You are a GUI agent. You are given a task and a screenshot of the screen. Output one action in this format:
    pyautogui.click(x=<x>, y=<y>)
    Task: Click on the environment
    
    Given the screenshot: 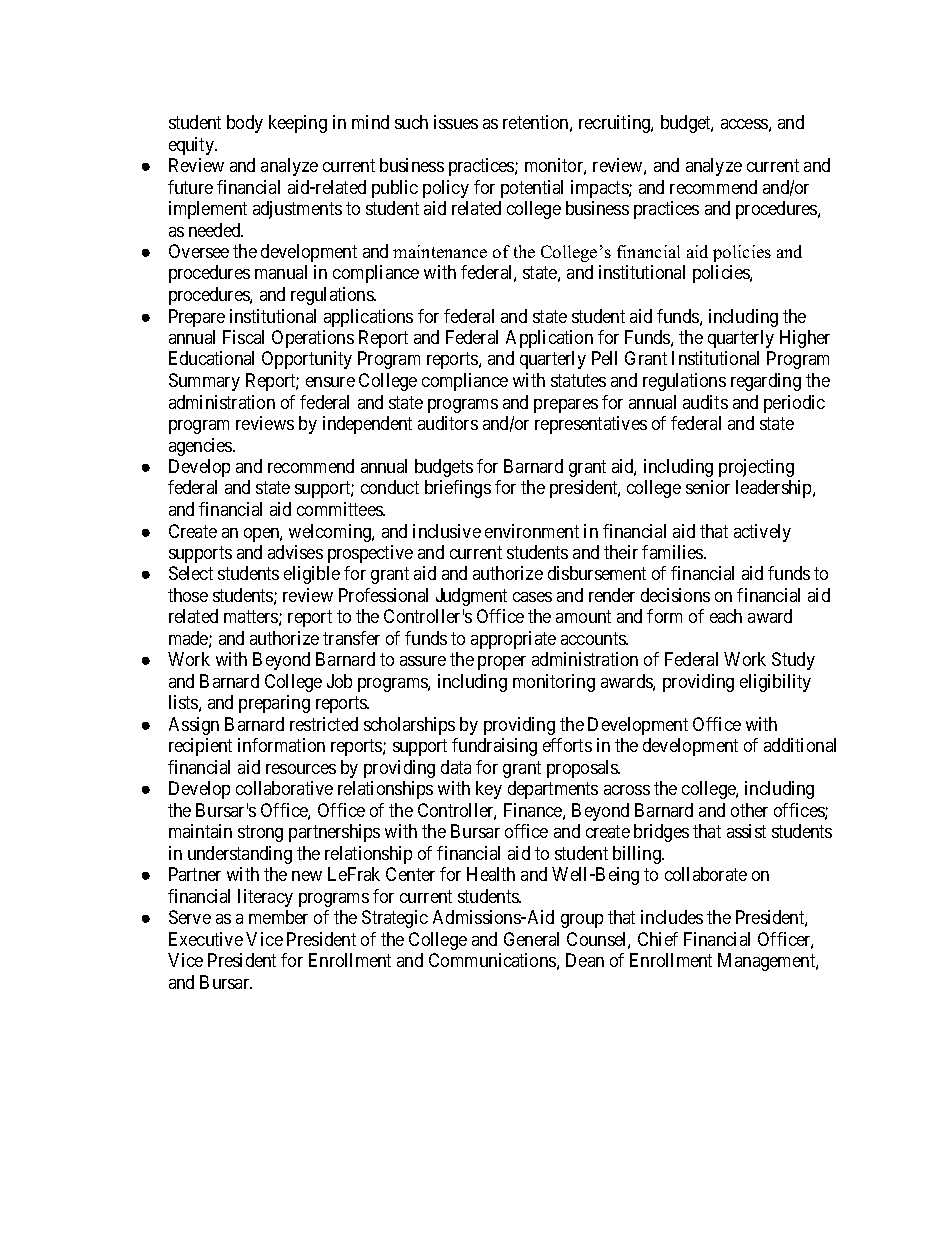 What is the action you would take?
    pyautogui.click(x=532, y=531)
